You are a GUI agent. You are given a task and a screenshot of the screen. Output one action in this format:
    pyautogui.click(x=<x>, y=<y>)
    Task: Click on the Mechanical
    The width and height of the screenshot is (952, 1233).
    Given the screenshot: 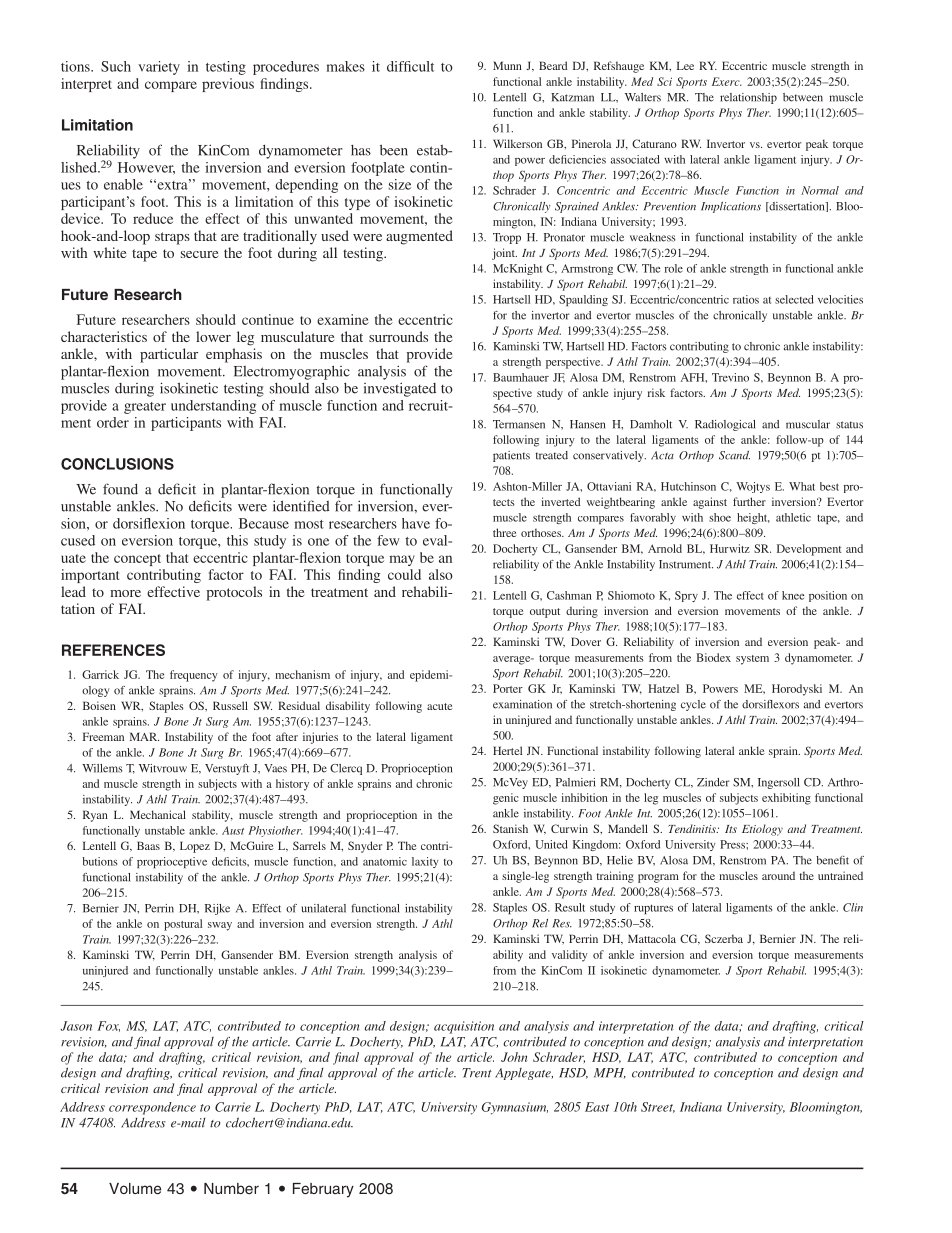 What is the action you would take?
    pyautogui.click(x=158, y=814)
